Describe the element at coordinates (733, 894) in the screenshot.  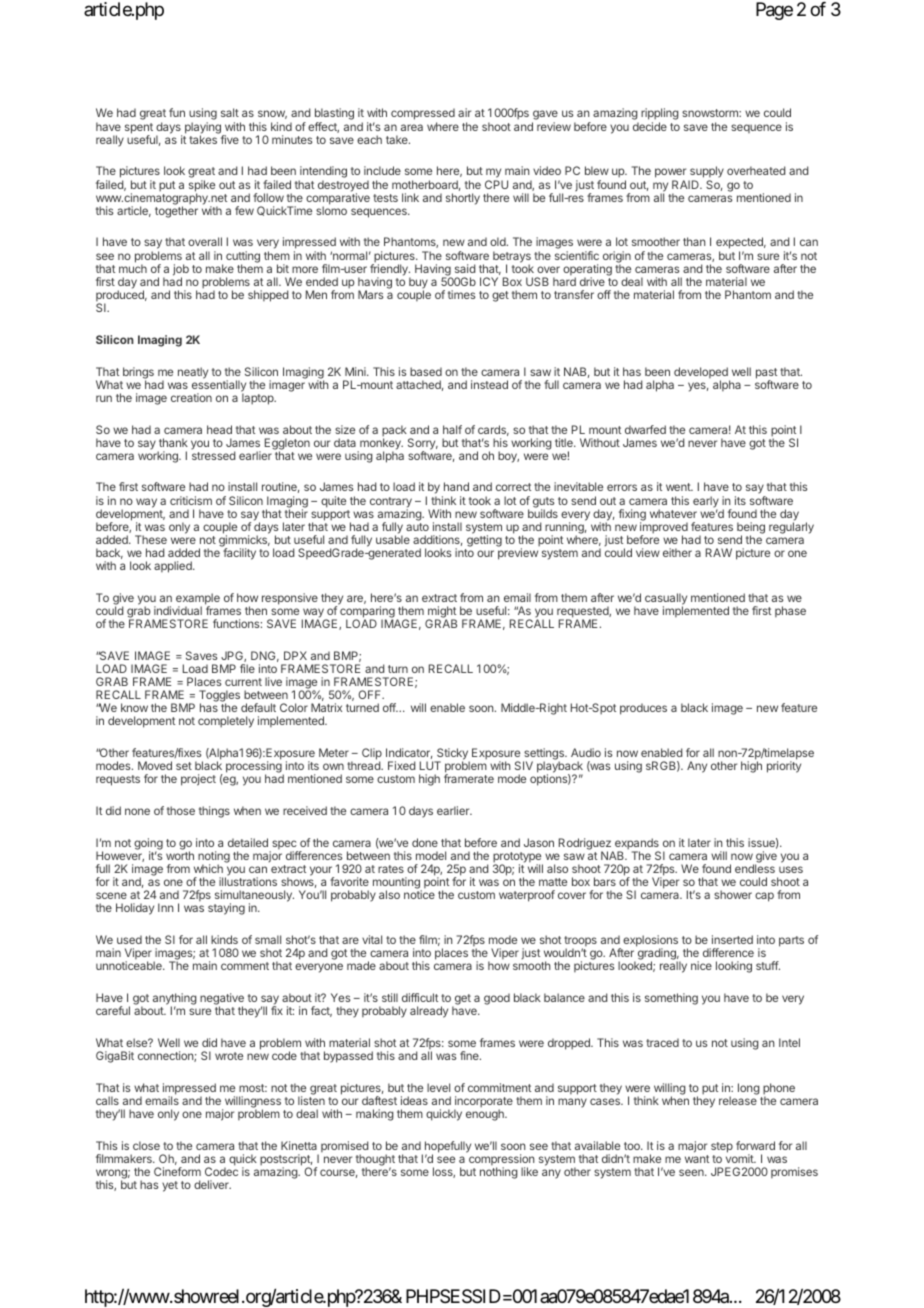
I see `shower` at that location.
